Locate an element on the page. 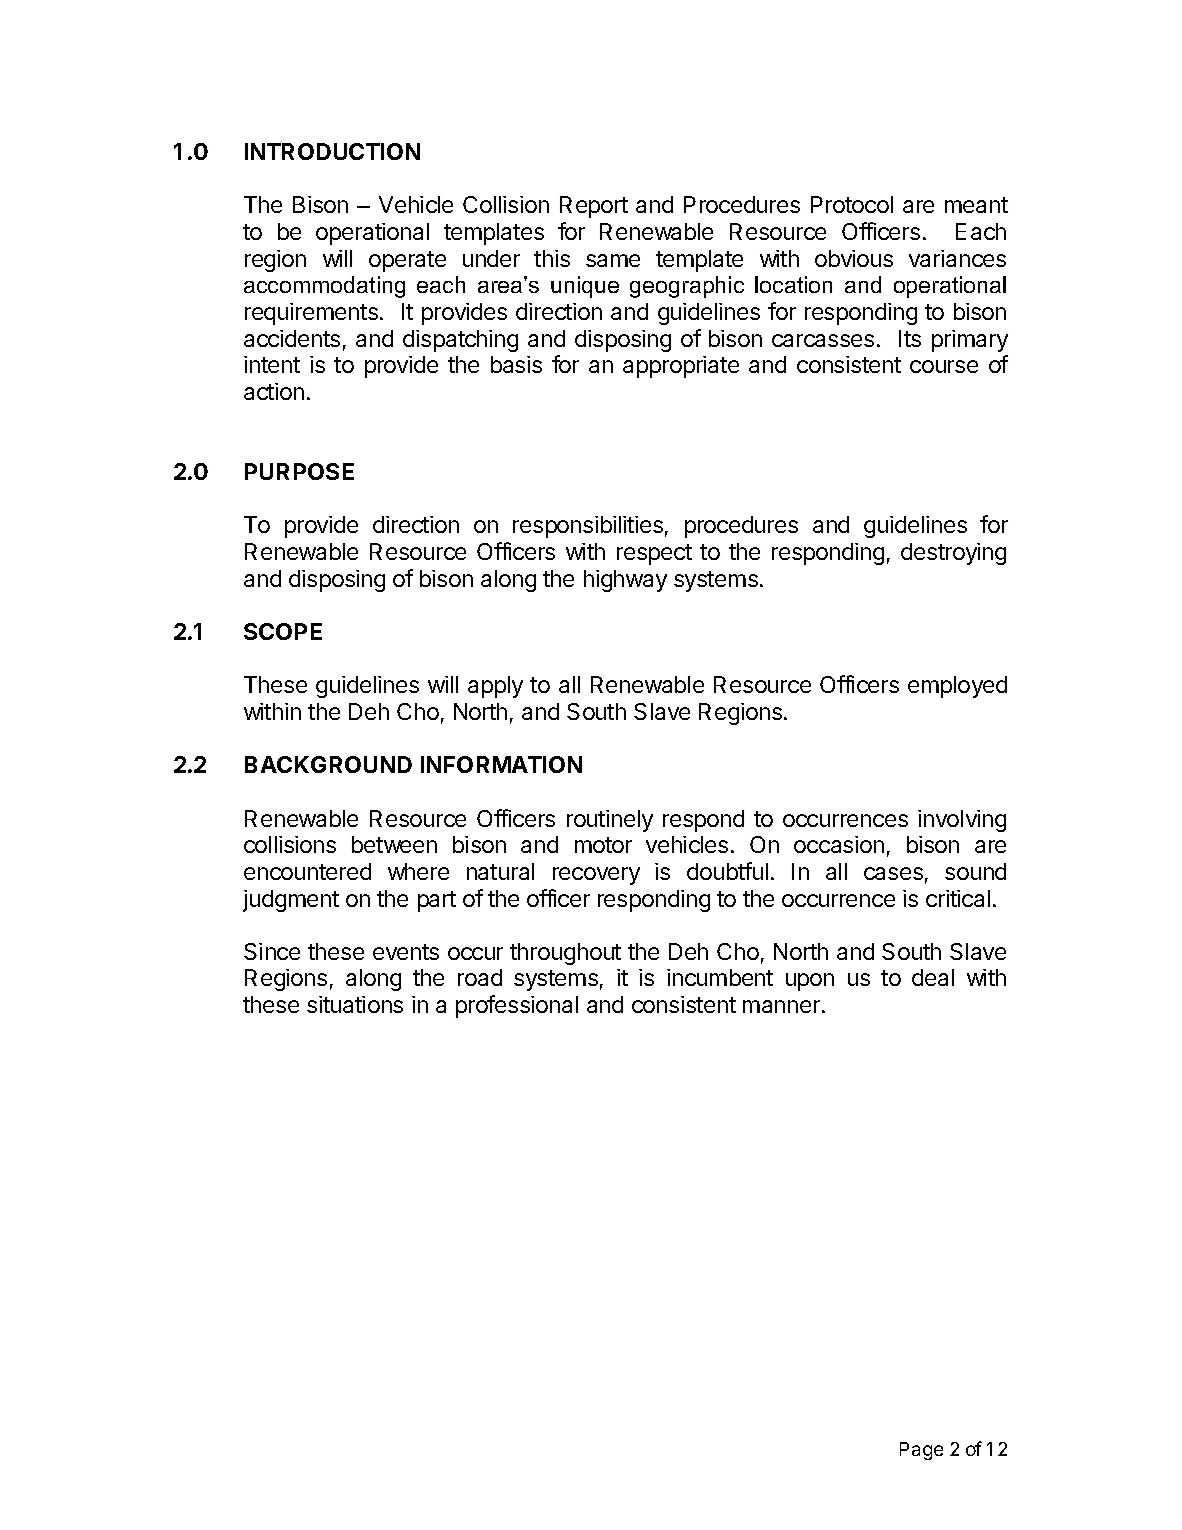  situations is located at coordinates (355, 1004).
